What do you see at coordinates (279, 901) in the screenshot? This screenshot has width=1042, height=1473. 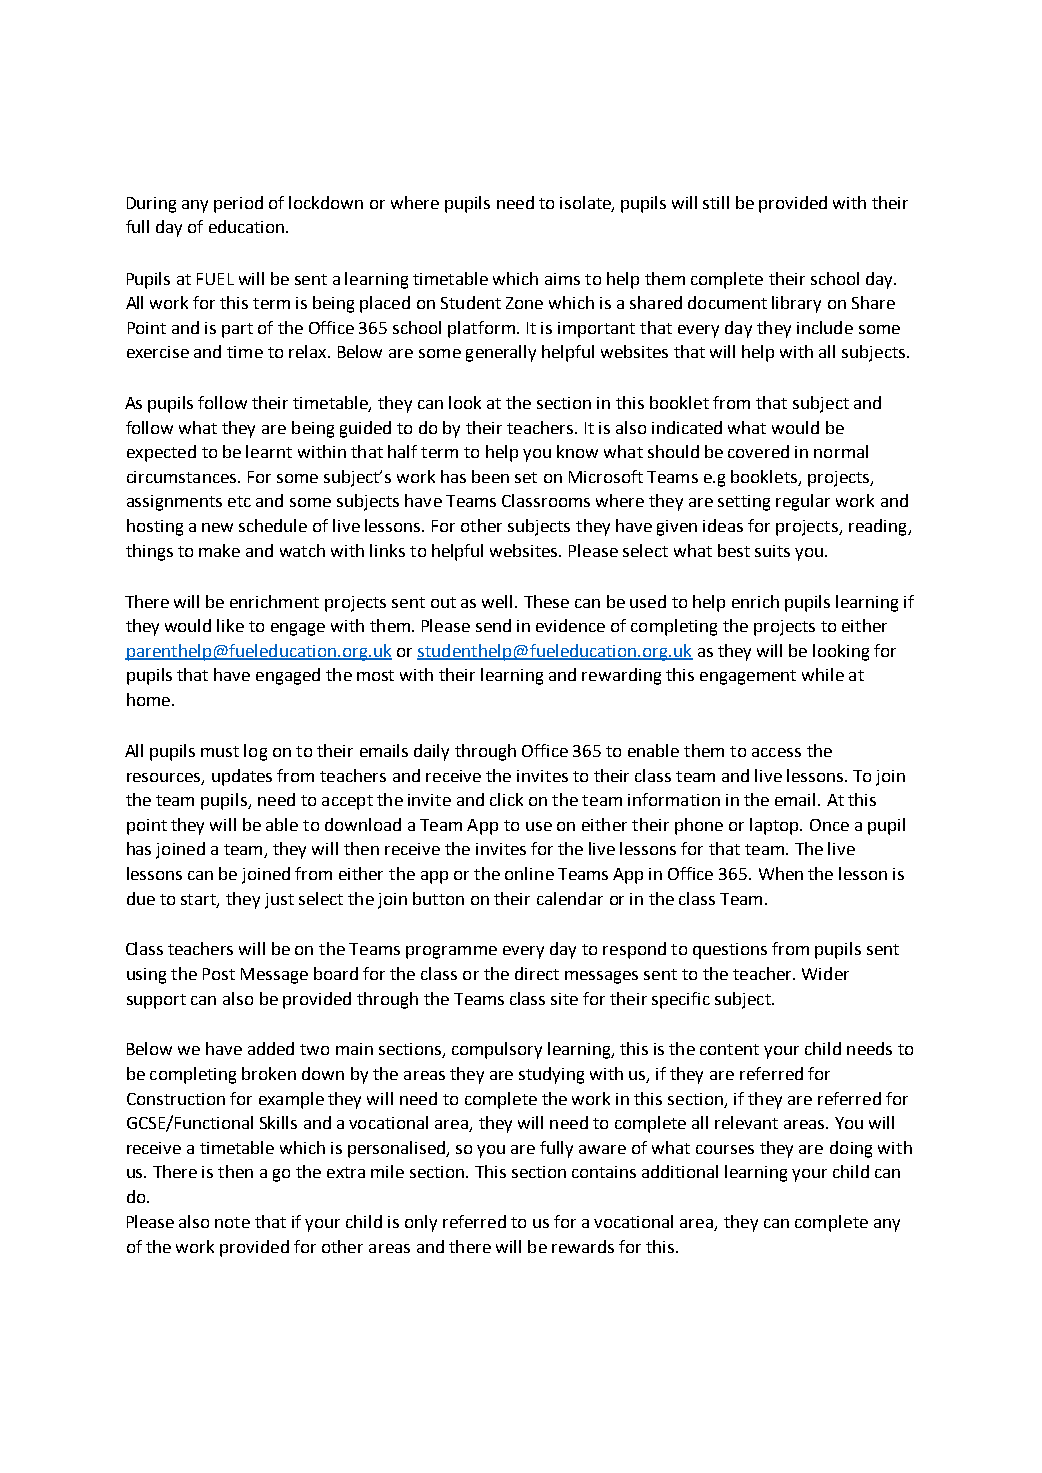 I see `just` at bounding box center [279, 901].
